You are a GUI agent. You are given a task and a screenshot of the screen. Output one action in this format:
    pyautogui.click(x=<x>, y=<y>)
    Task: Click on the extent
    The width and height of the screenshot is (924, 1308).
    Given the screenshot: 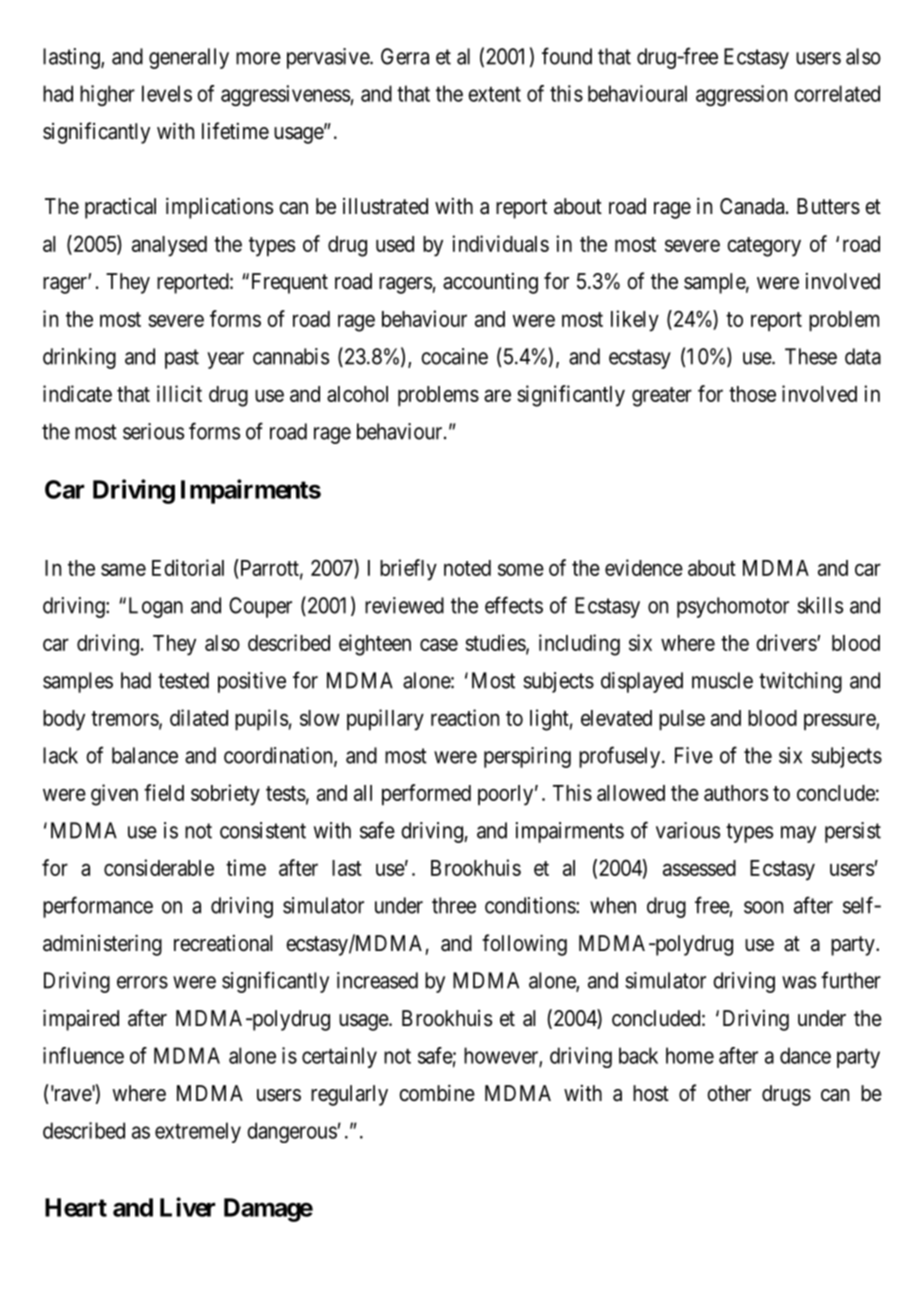 What is the action you would take?
    pyautogui.click(x=494, y=94)
